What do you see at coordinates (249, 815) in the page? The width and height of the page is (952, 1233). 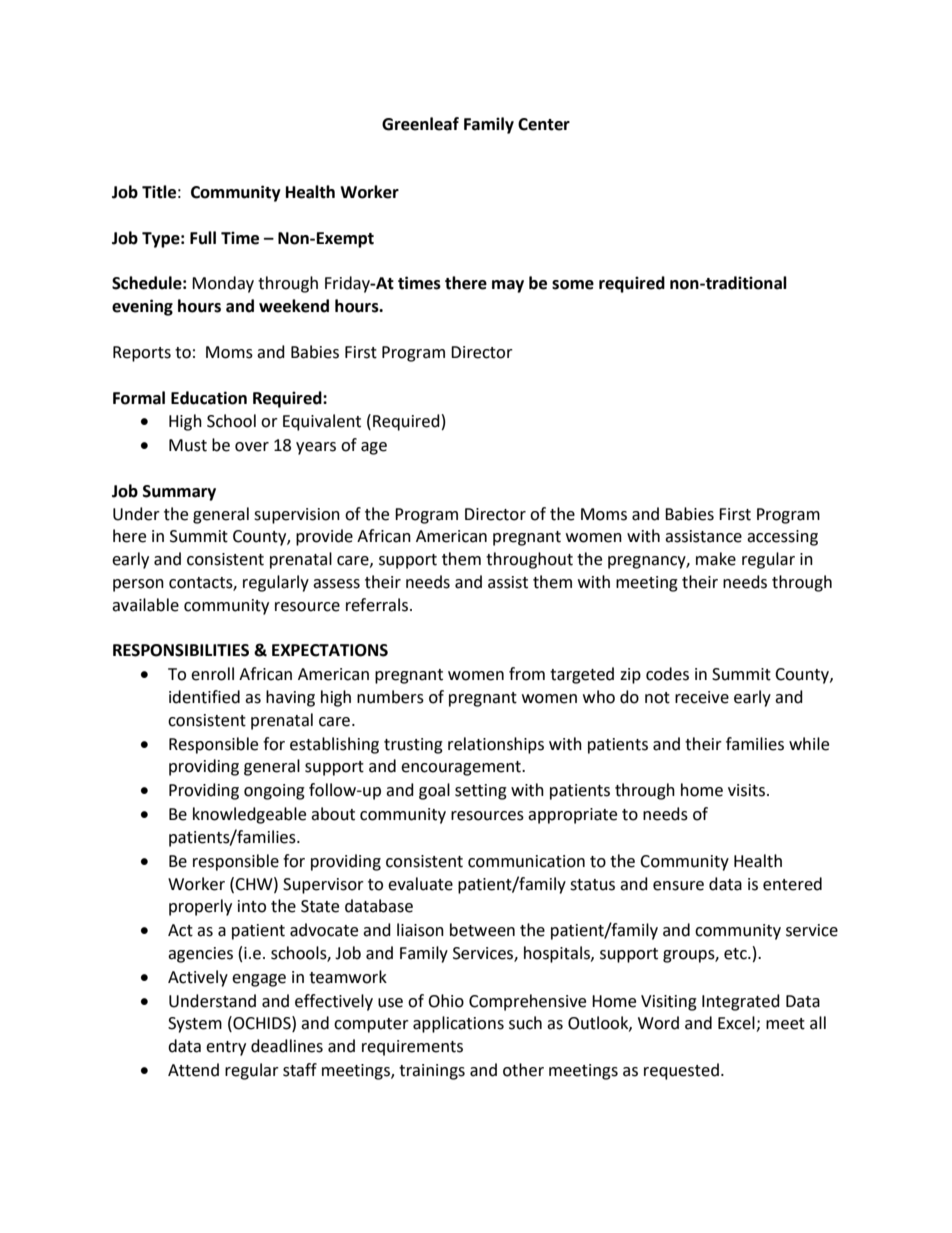 I see `knowledgeable` at bounding box center [249, 815].
